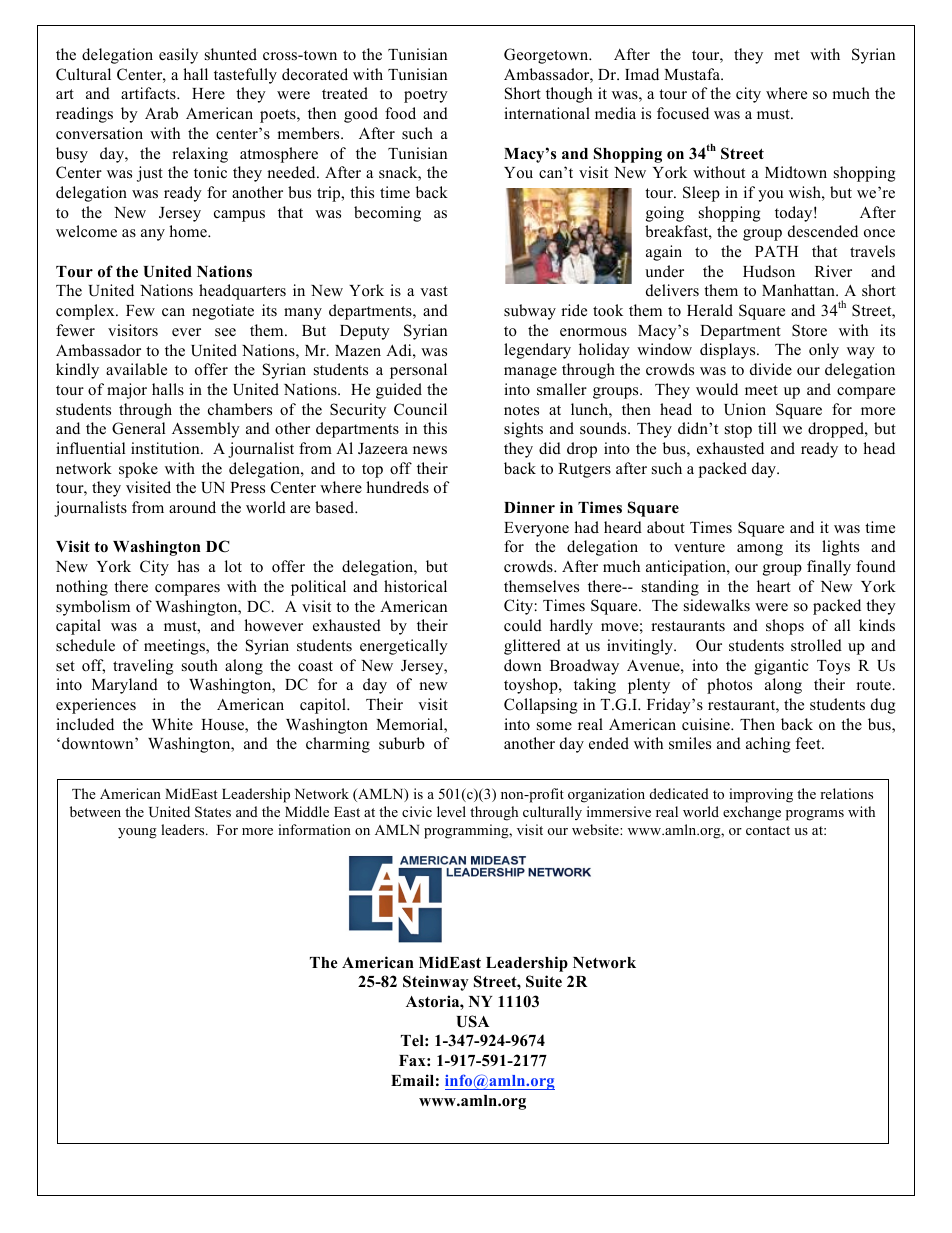 This screenshot has height=1233, width=952. What do you see at coordinates (189, 231) in the screenshot?
I see `home` at bounding box center [189, 231].
